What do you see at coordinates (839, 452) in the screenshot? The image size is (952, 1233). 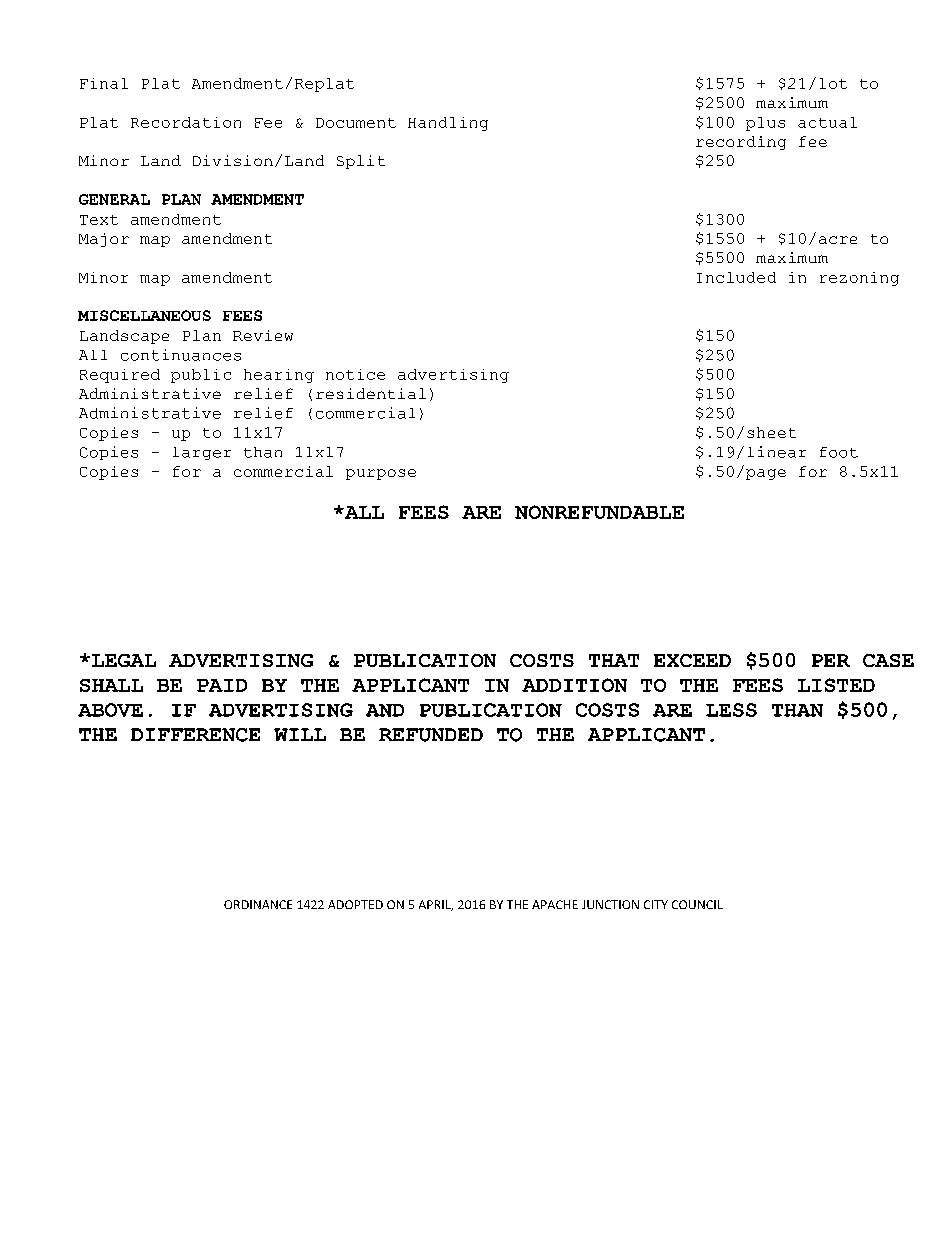 I see `foot` at bounding box center [839, 452].
